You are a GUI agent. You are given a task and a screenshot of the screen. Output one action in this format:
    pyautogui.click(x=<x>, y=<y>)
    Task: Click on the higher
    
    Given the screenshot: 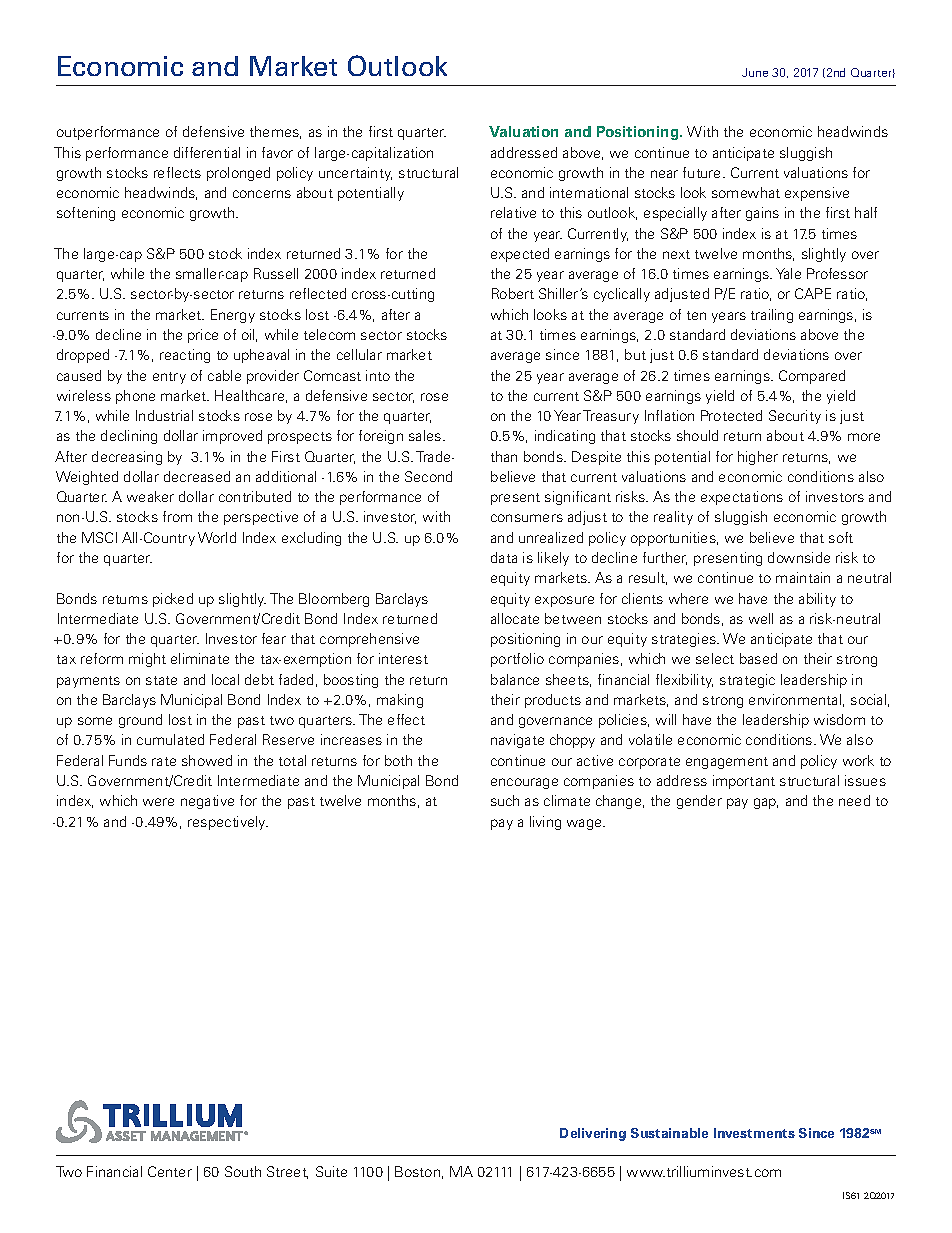 What is the action you would take?
    pyautogui.click(x=758, y=458)
